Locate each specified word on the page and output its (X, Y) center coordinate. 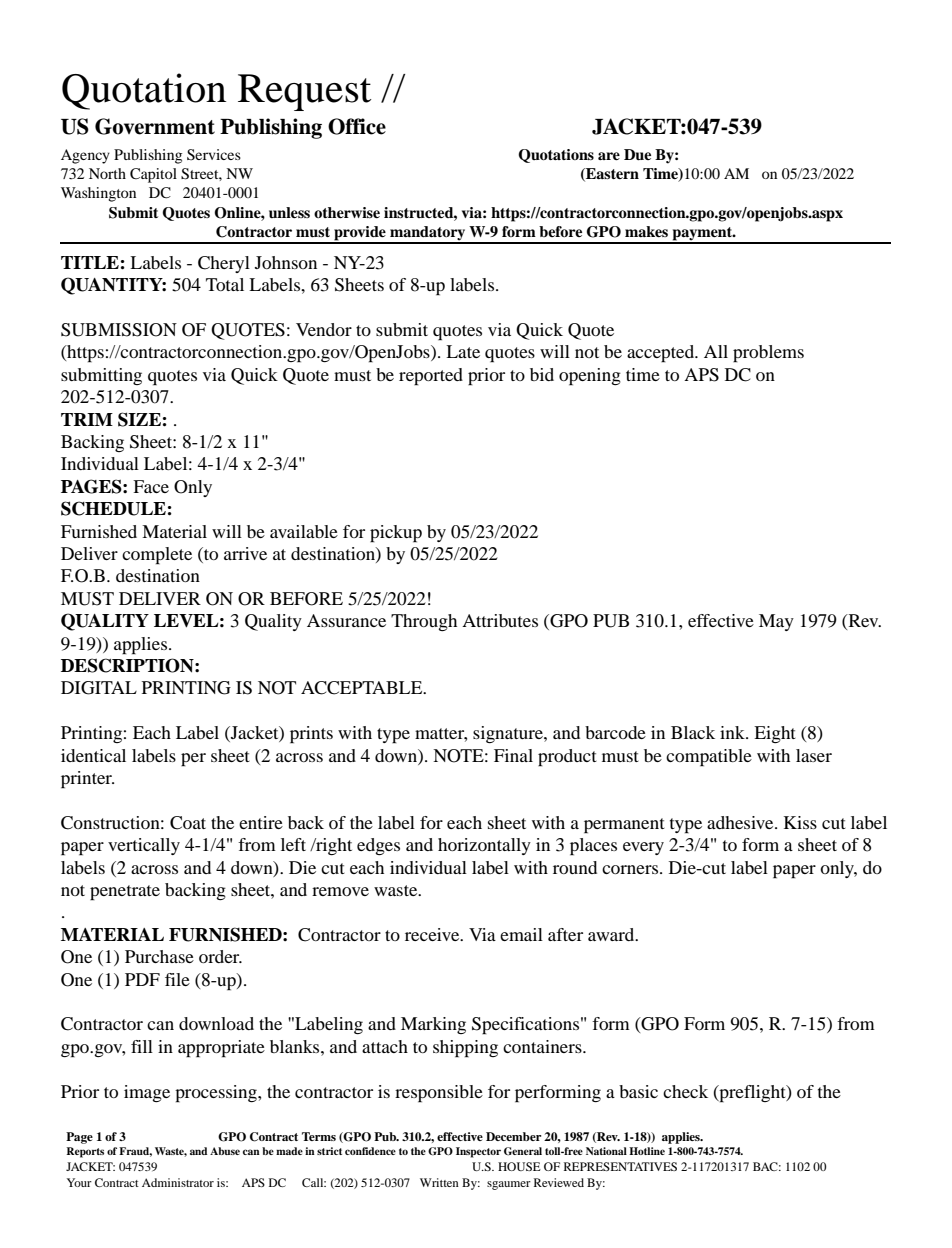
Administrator (178, 1182)
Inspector (478, 1152)
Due (637, 155)
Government (155, 126)
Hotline (647, 1151)
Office (357, 126)
